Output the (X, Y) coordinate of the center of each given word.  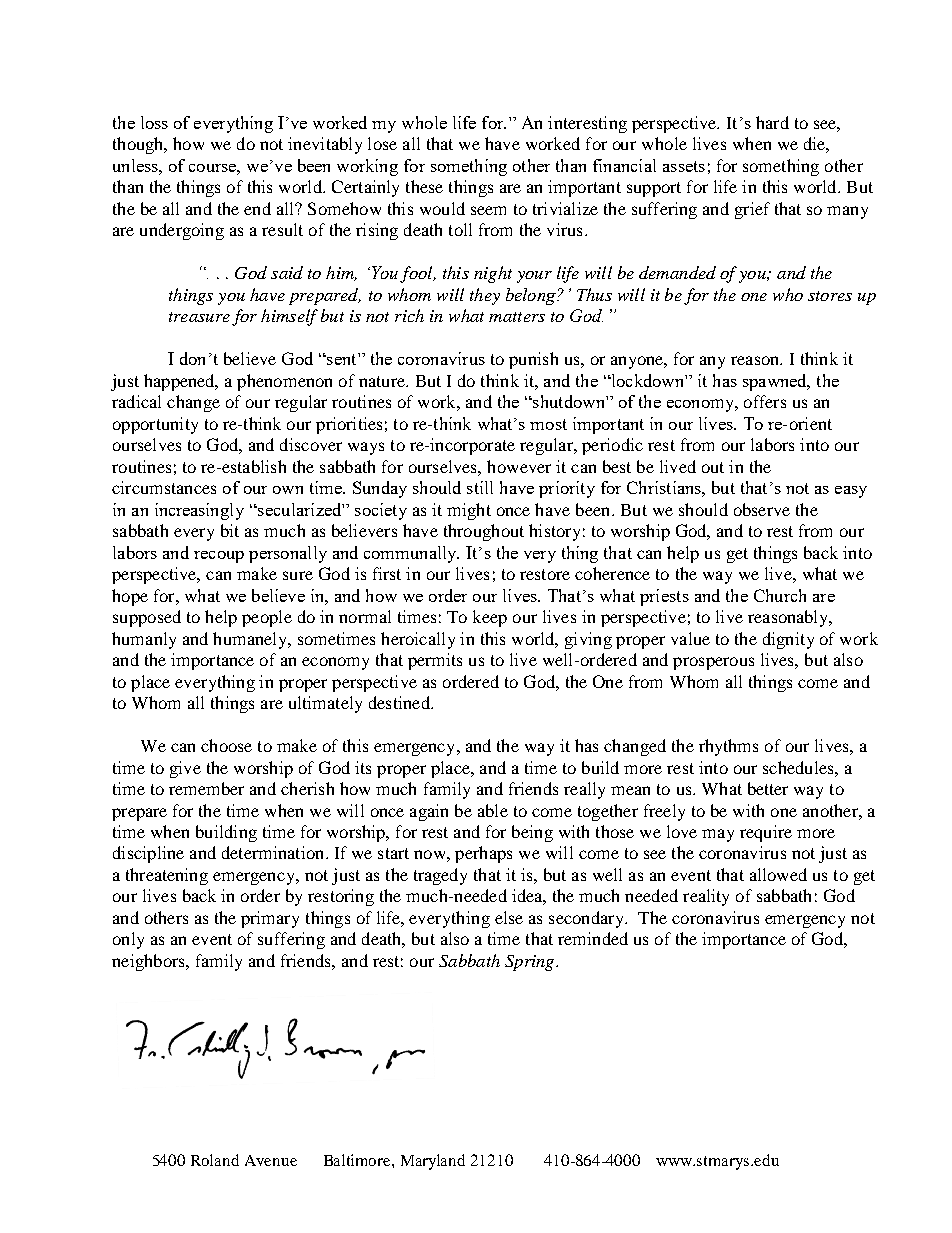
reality (706, 897)
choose (226, 745)
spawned (776, 382)
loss (154, 122)
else (509, 917)
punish (533, 360)
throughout (484, 532)
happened (180, 382)
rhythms (728, 747)
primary (270, 919)
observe (762, 509)
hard (772, 122)
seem (488, 210)
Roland (215, 1160)
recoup (219, 557)
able (493, 810)
